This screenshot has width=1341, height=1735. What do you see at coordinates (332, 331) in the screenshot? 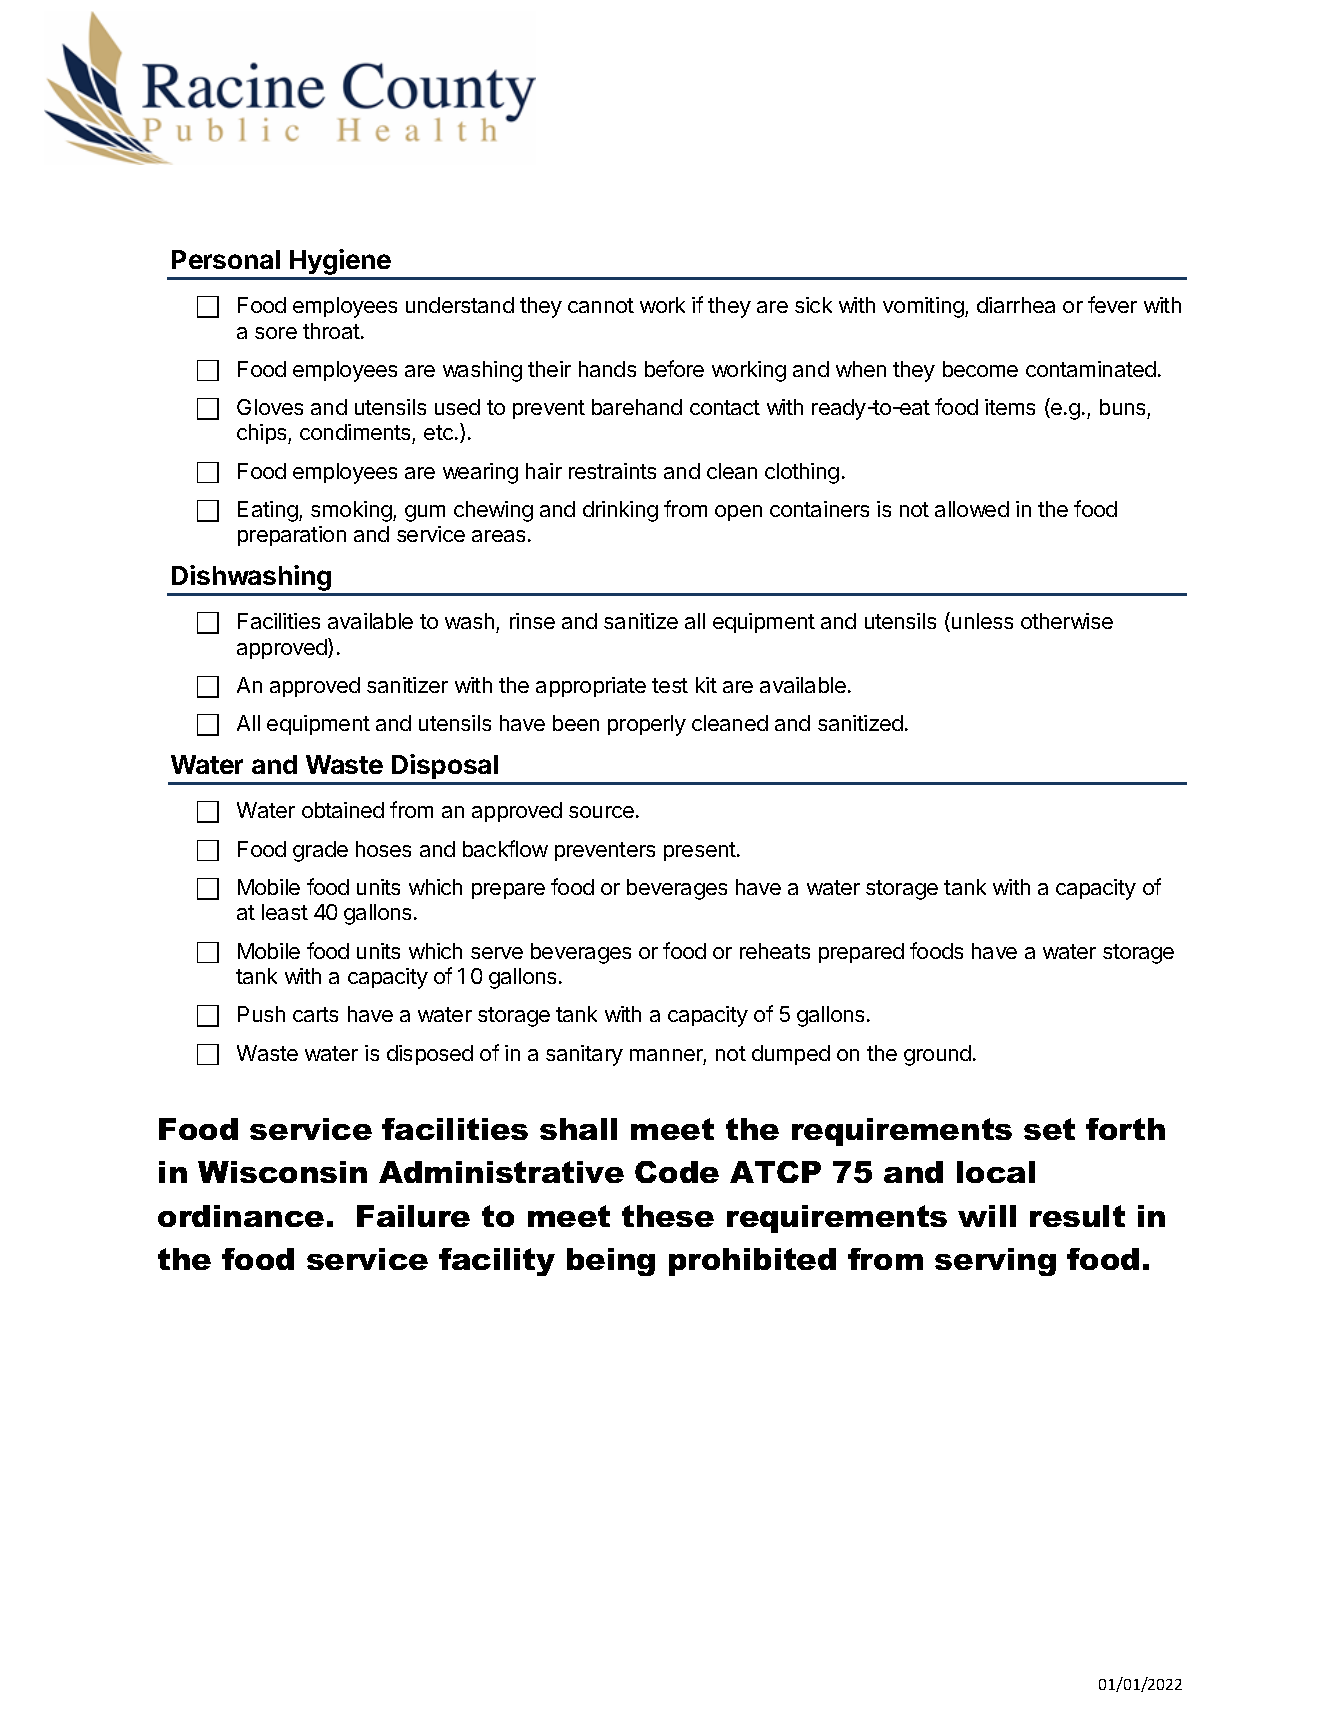
I see `throat` at bounding box center [332, 331].
